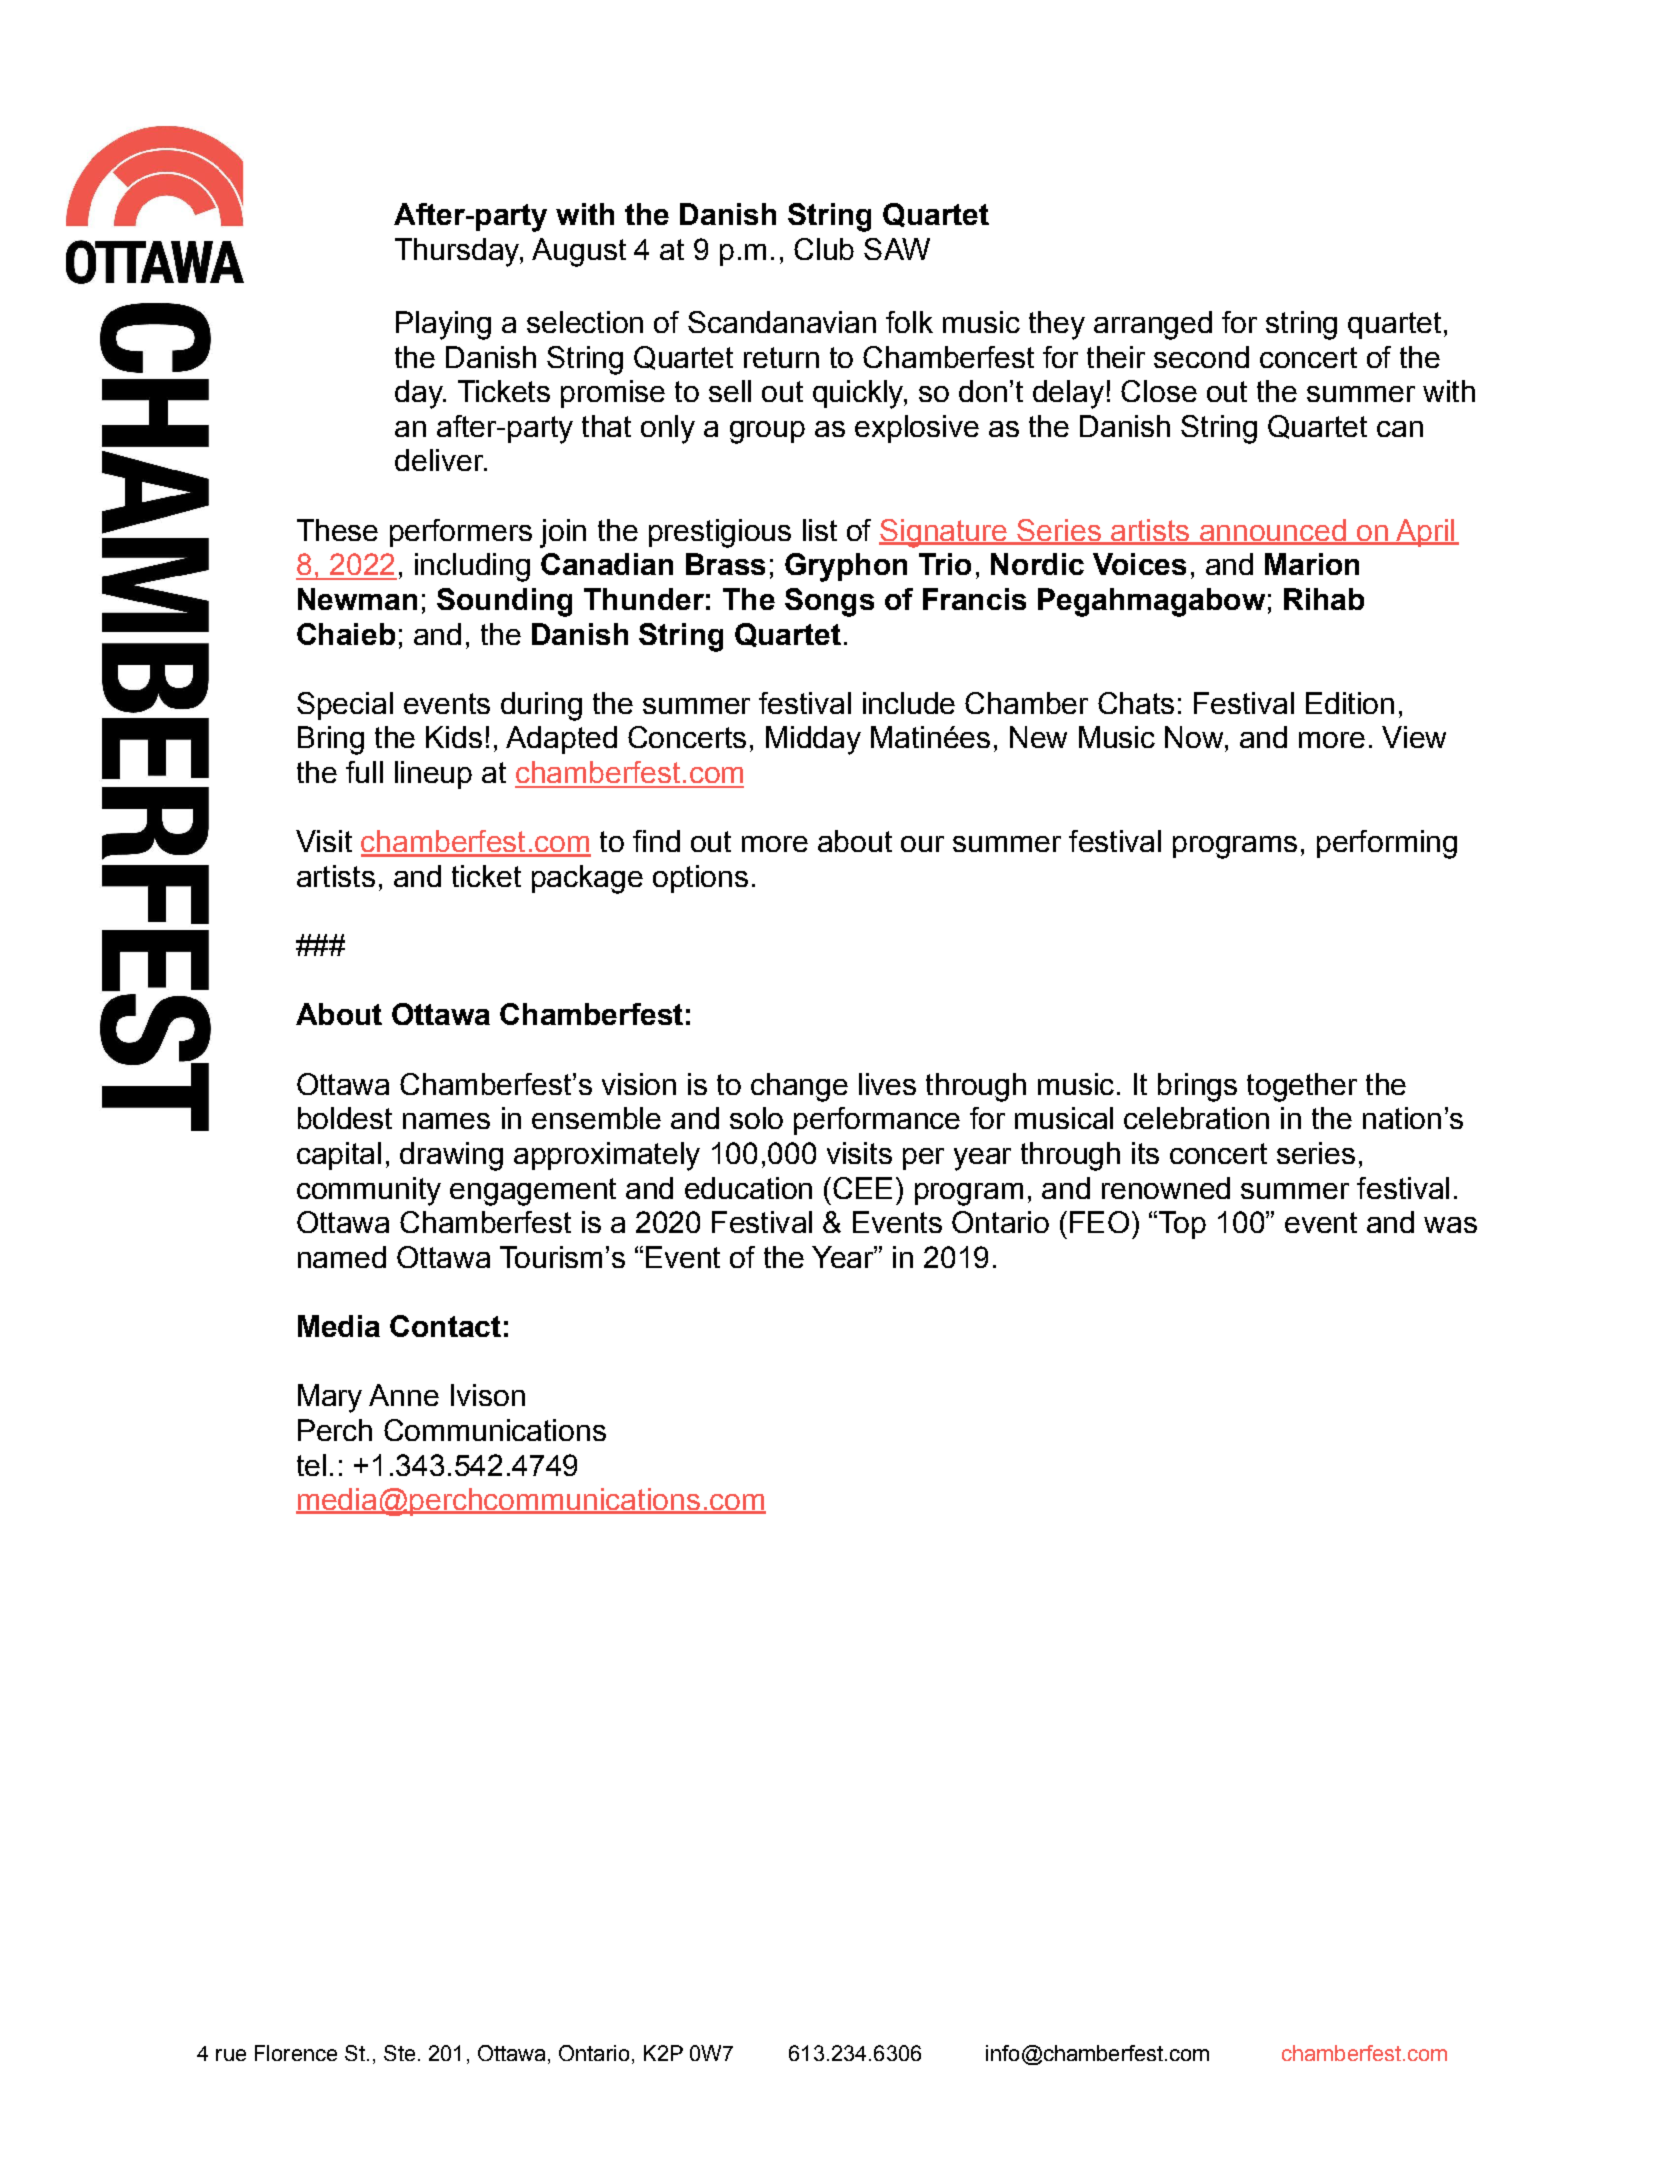 The height and width of the screenshot is (2168, 1675). I want to click on Top, so click(1182, 1225).
